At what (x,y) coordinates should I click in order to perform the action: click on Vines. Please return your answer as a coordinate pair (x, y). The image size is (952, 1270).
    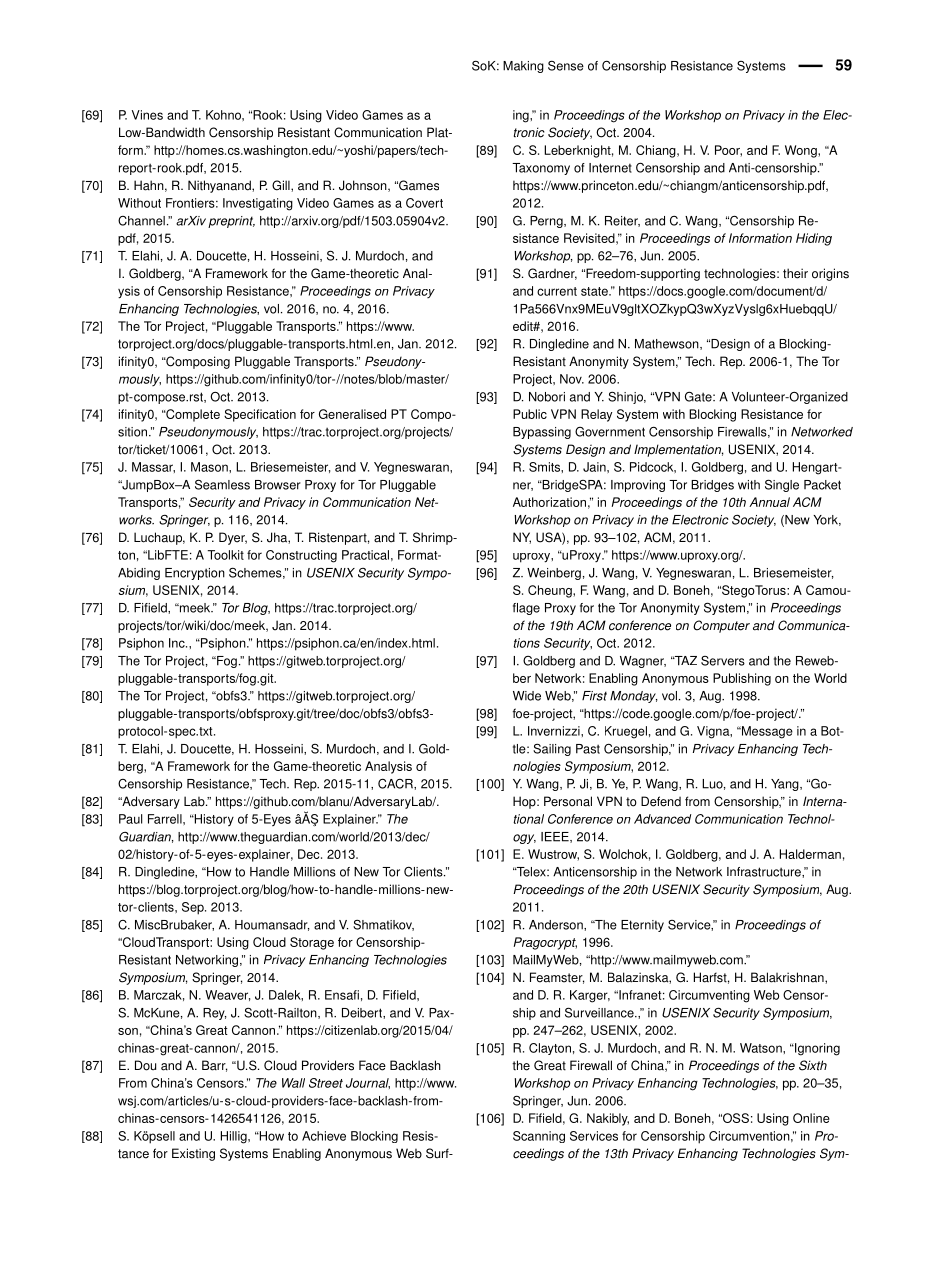
    Looking at the image, I should click on (147, 115).
